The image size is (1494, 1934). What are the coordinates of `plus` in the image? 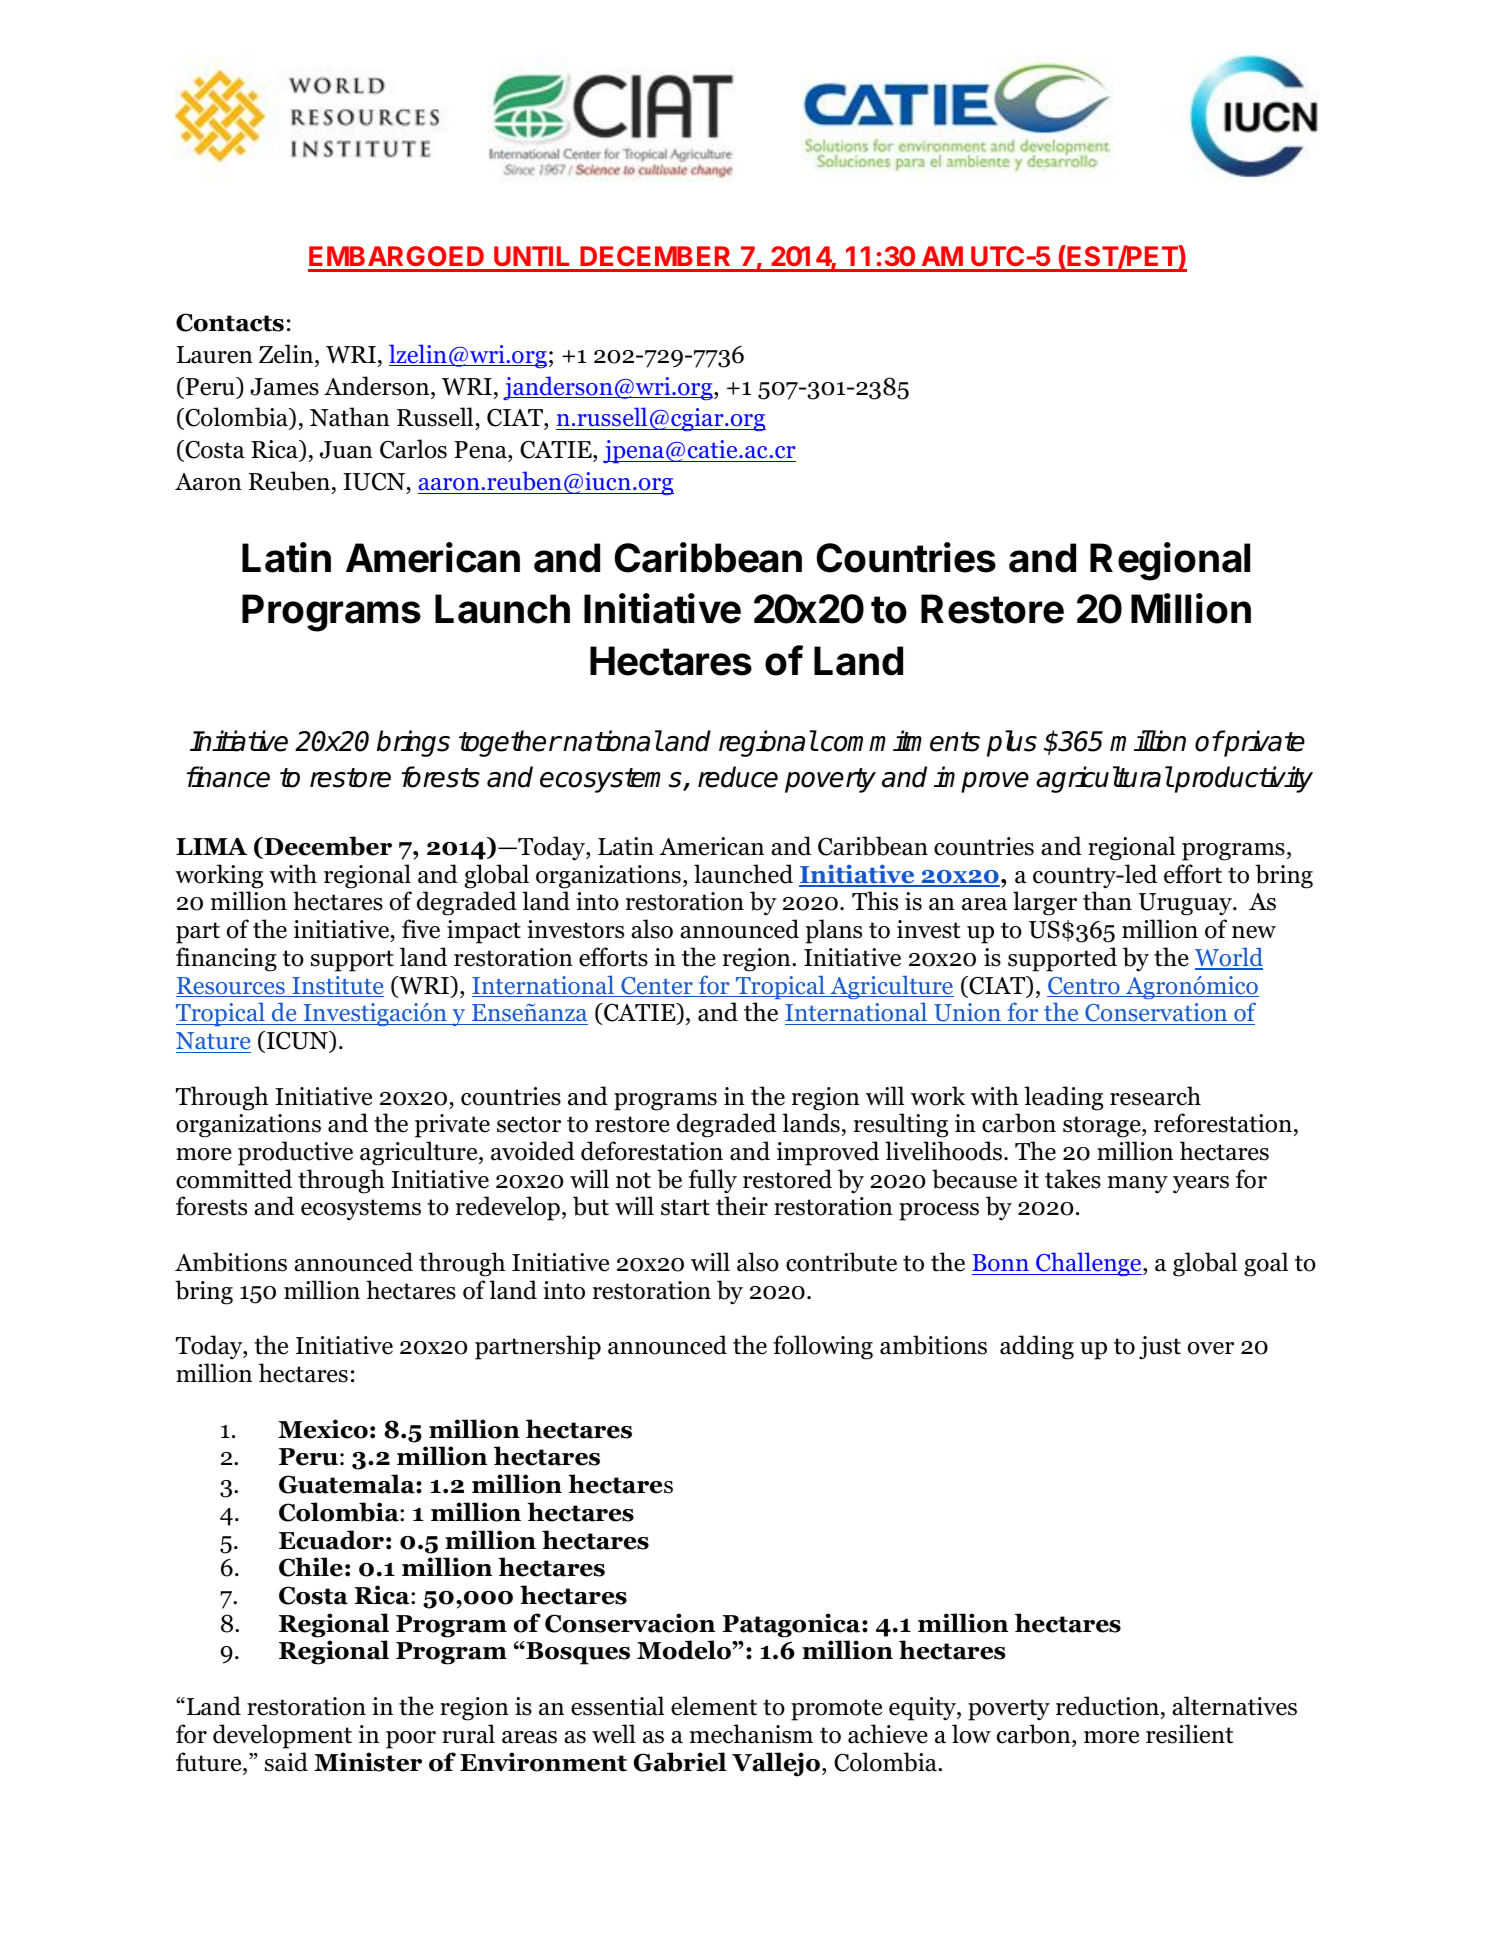 It's located at (1012, 743).
